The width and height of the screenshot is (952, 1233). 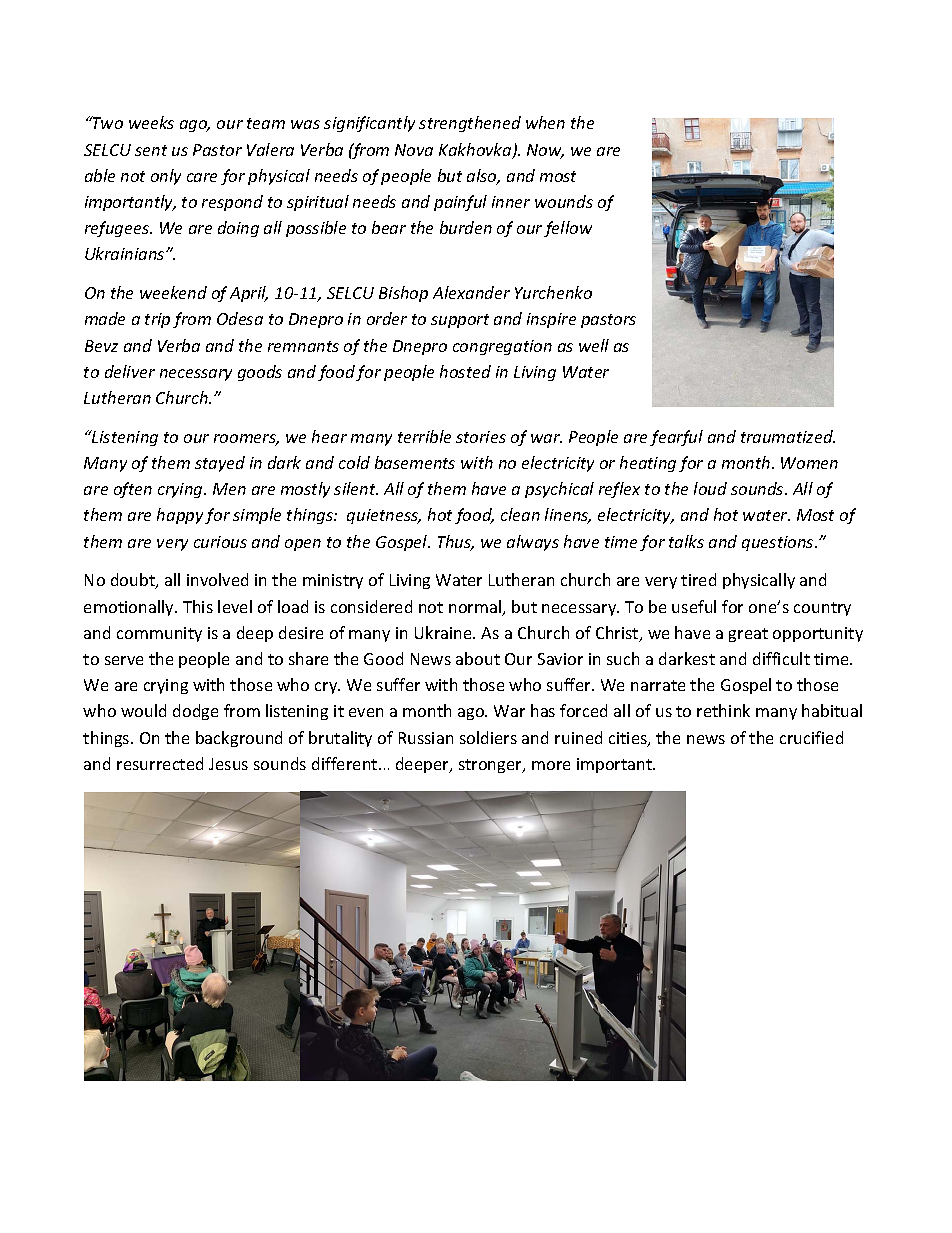 I want to click on sent, so click(x=151, y=150).
